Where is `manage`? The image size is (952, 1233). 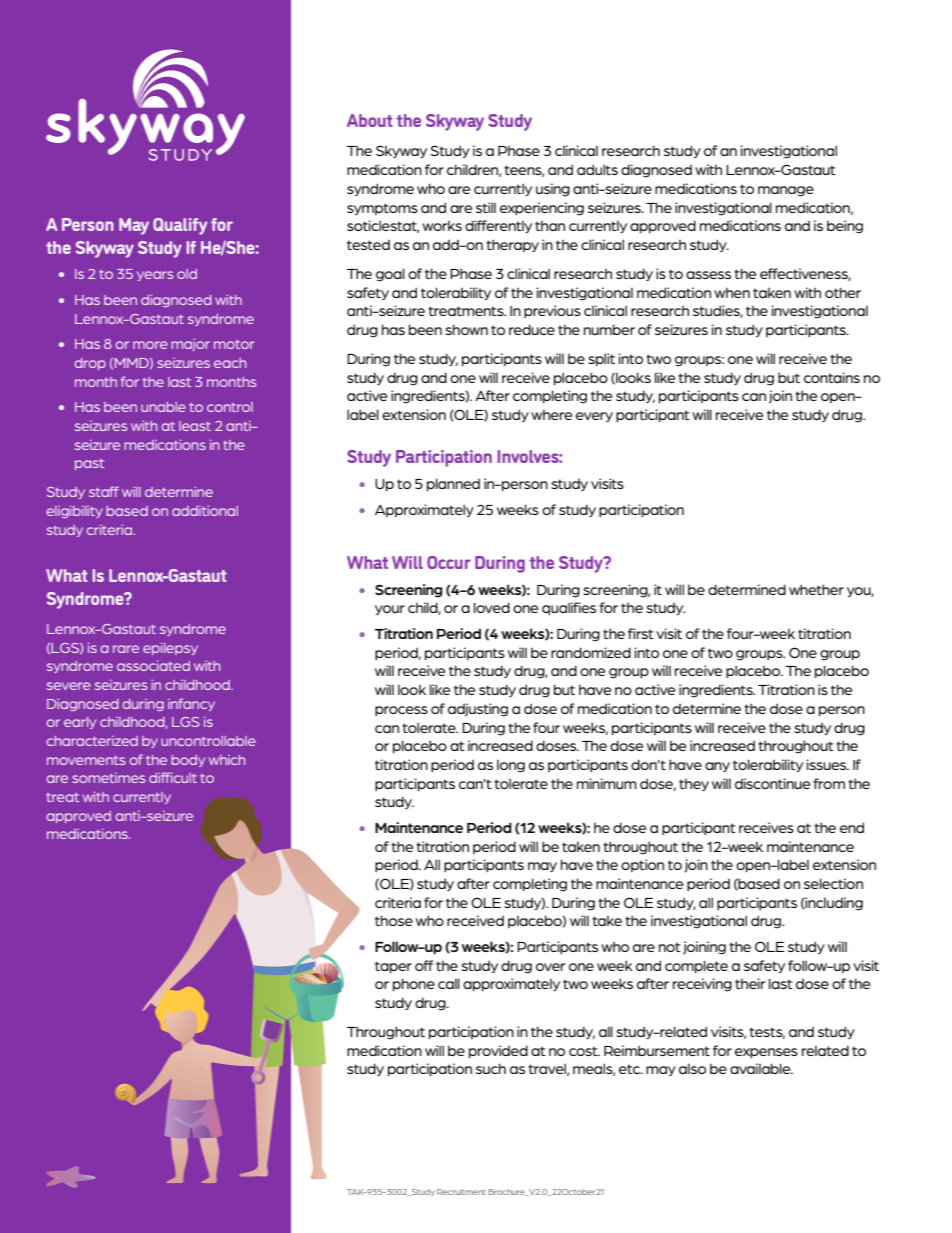
manage is located at coordinates (786, 191).
